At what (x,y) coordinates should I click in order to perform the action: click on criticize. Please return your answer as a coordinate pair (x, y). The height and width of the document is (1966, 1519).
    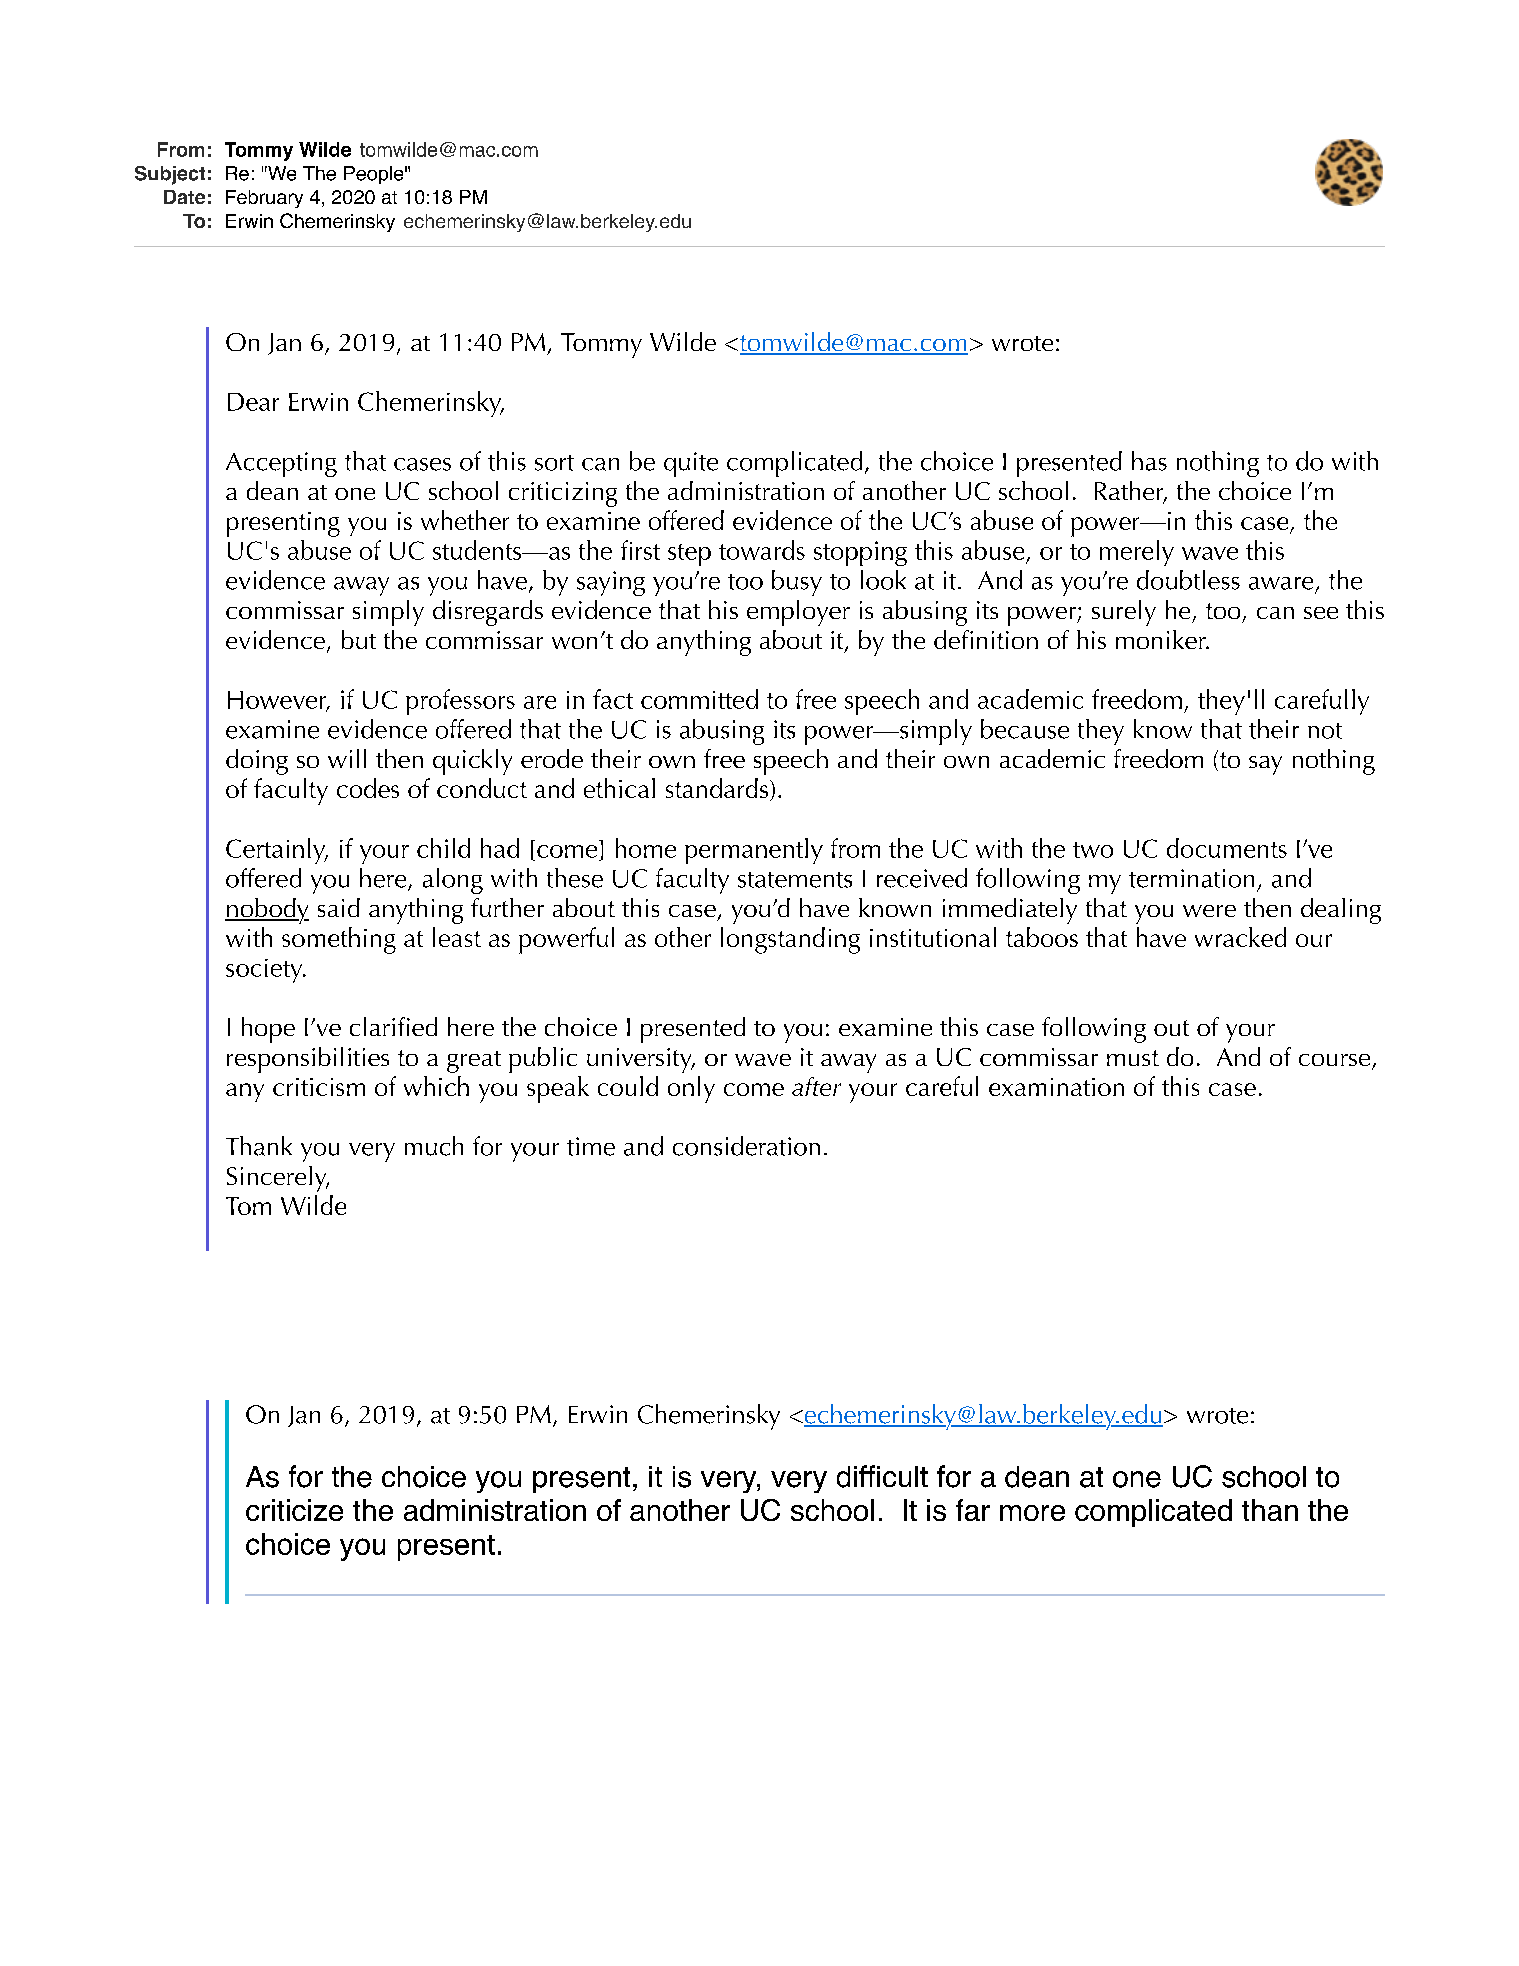
    Looking at the image, I should click on (294, 1510).
